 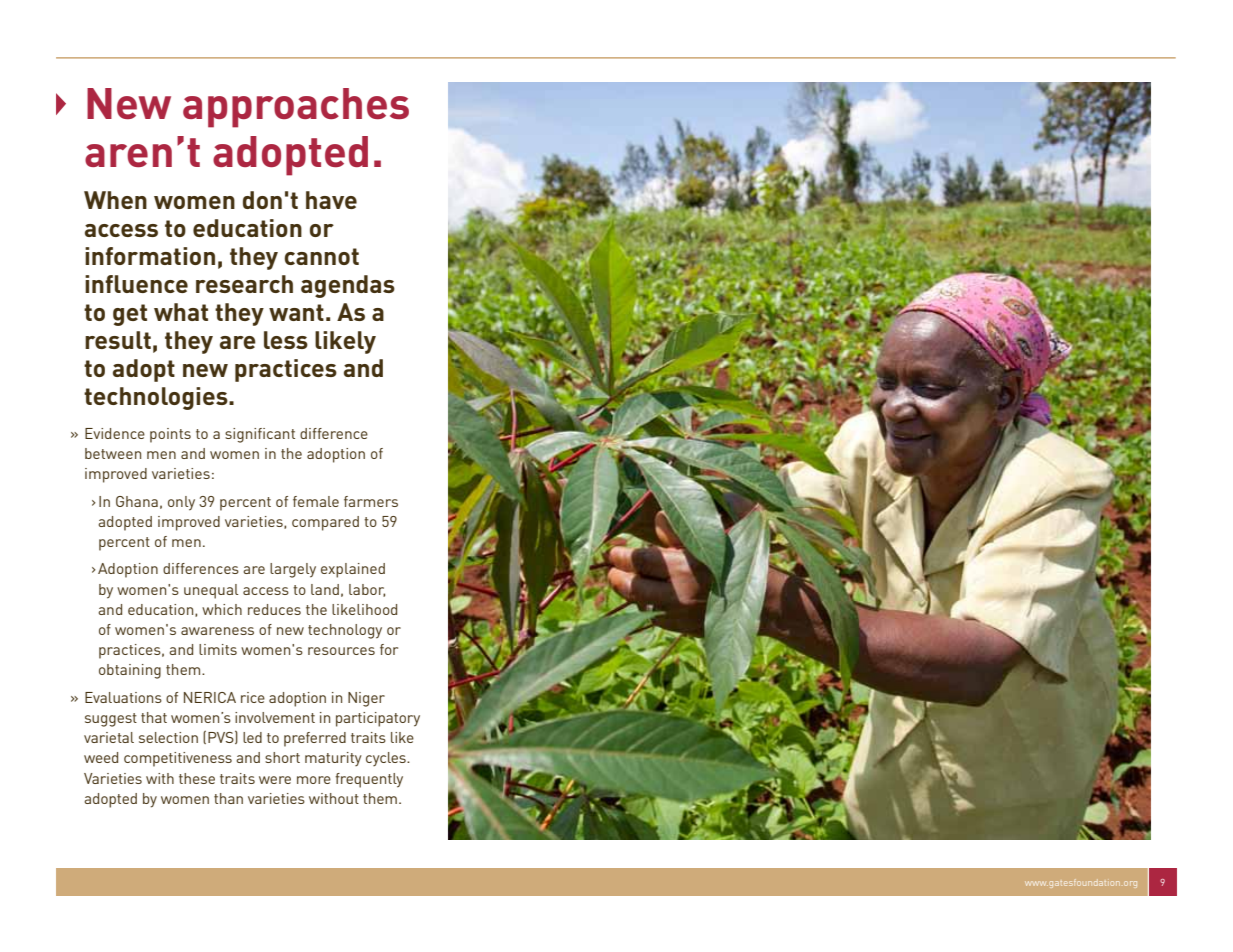 I want to click on approaches, so click(x=296, y=108).
